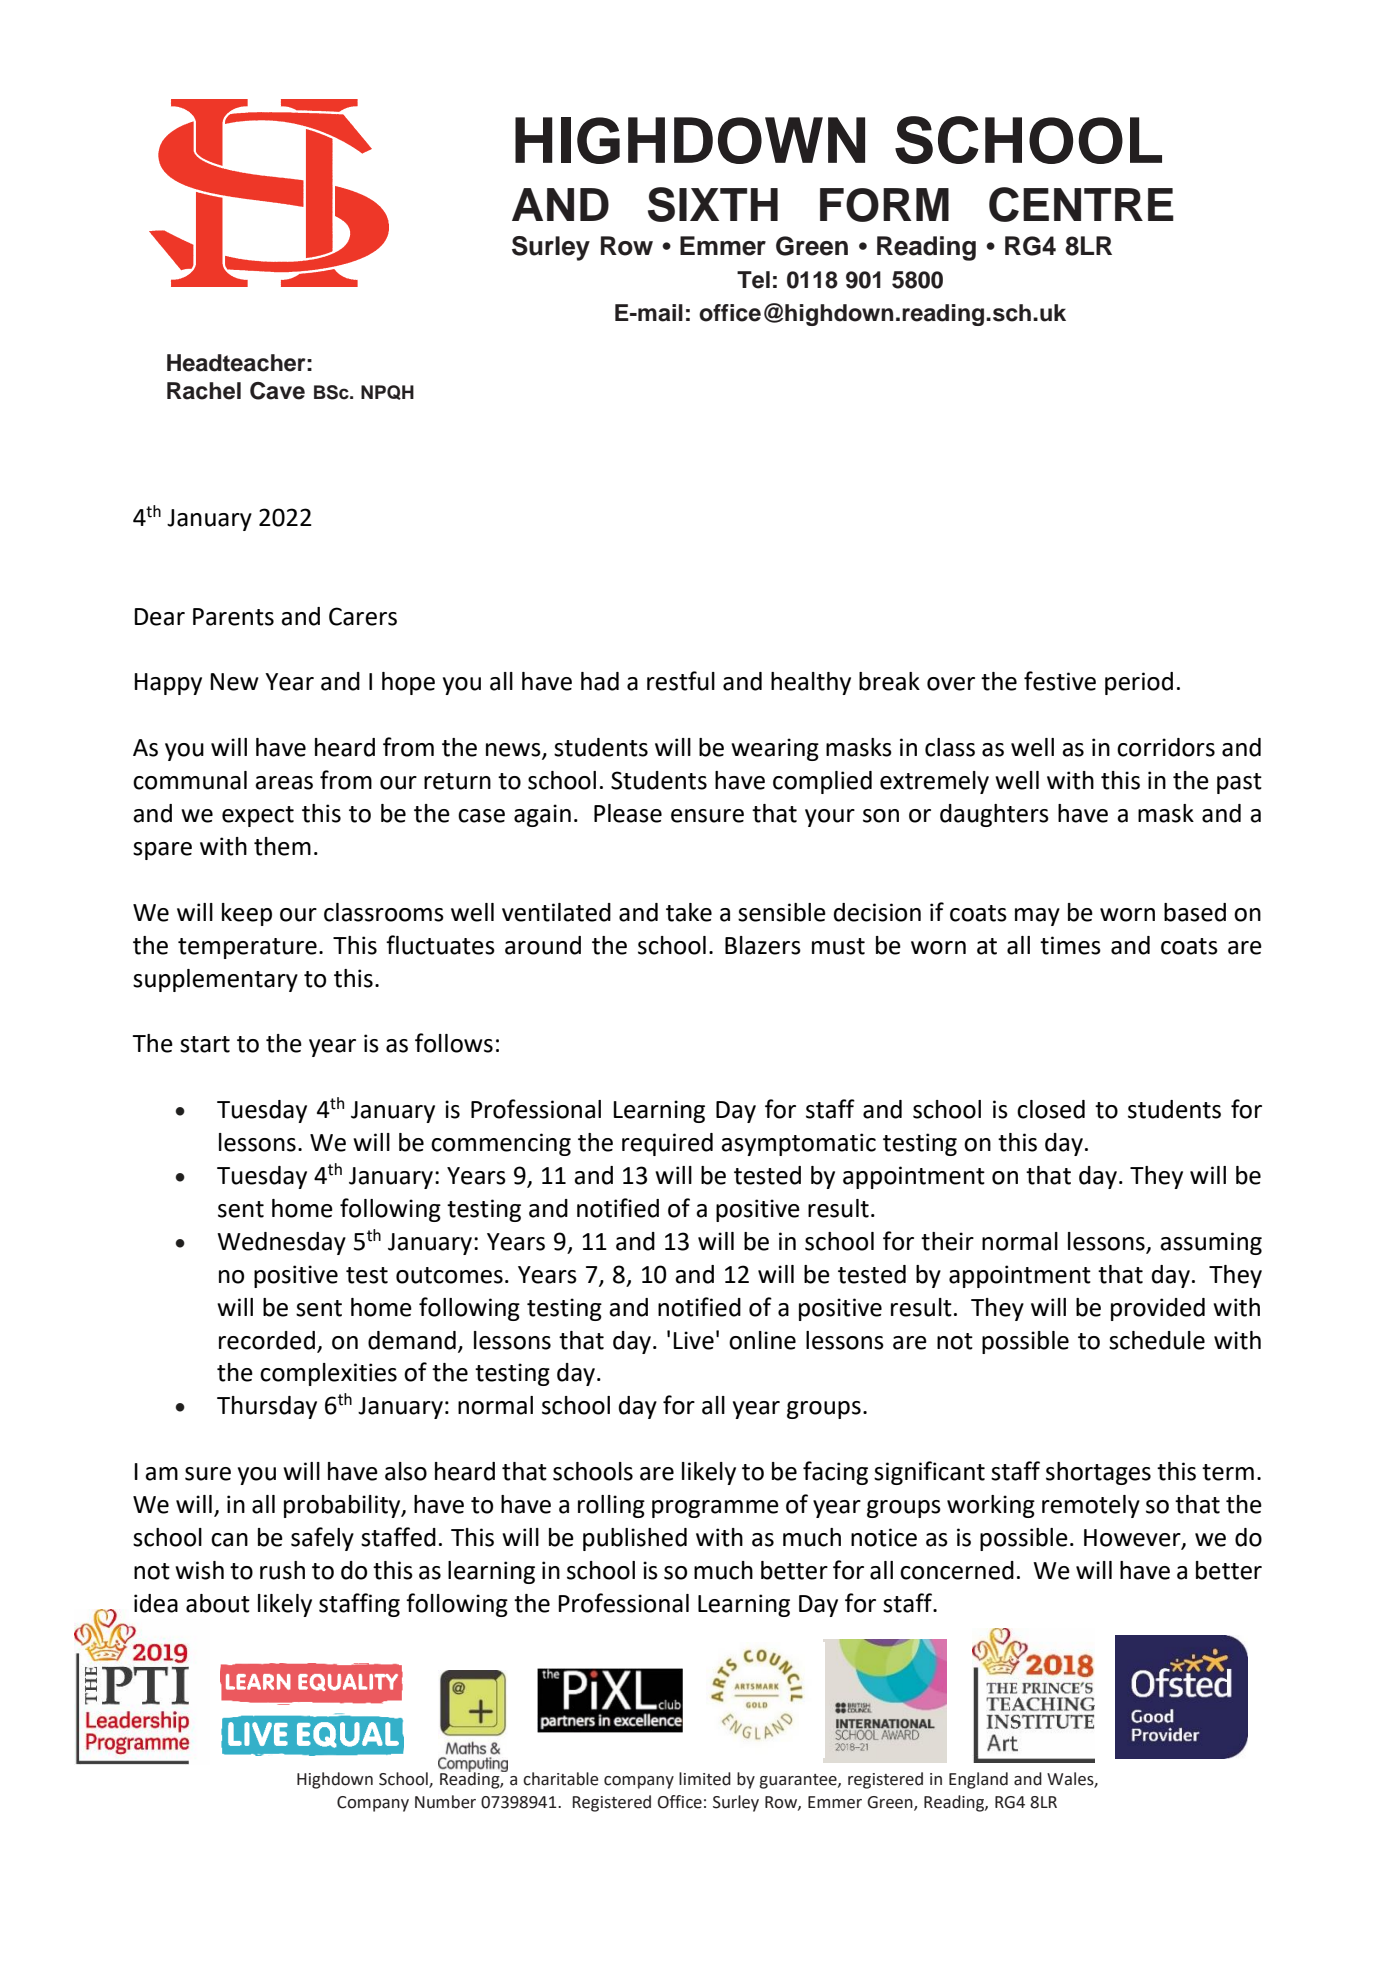 The height and width of the screenshot is (1973, 1395). I want to click on areas, so click(284, 783).
